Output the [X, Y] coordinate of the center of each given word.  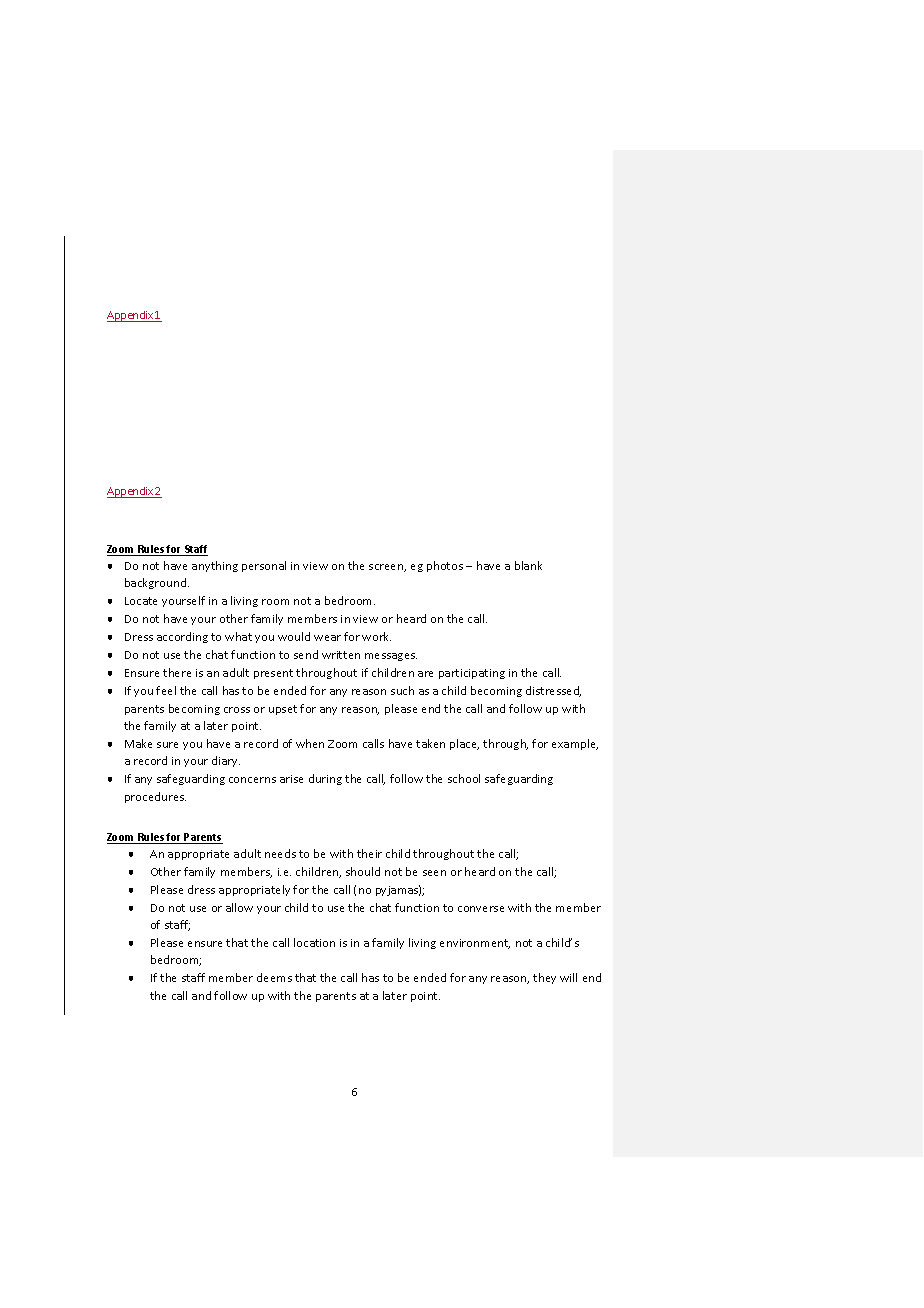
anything [215, 566]
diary [226, 761]
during [325, 779]
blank [528, 565]
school [464, 778]
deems [274, 977]
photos [445, 566]
